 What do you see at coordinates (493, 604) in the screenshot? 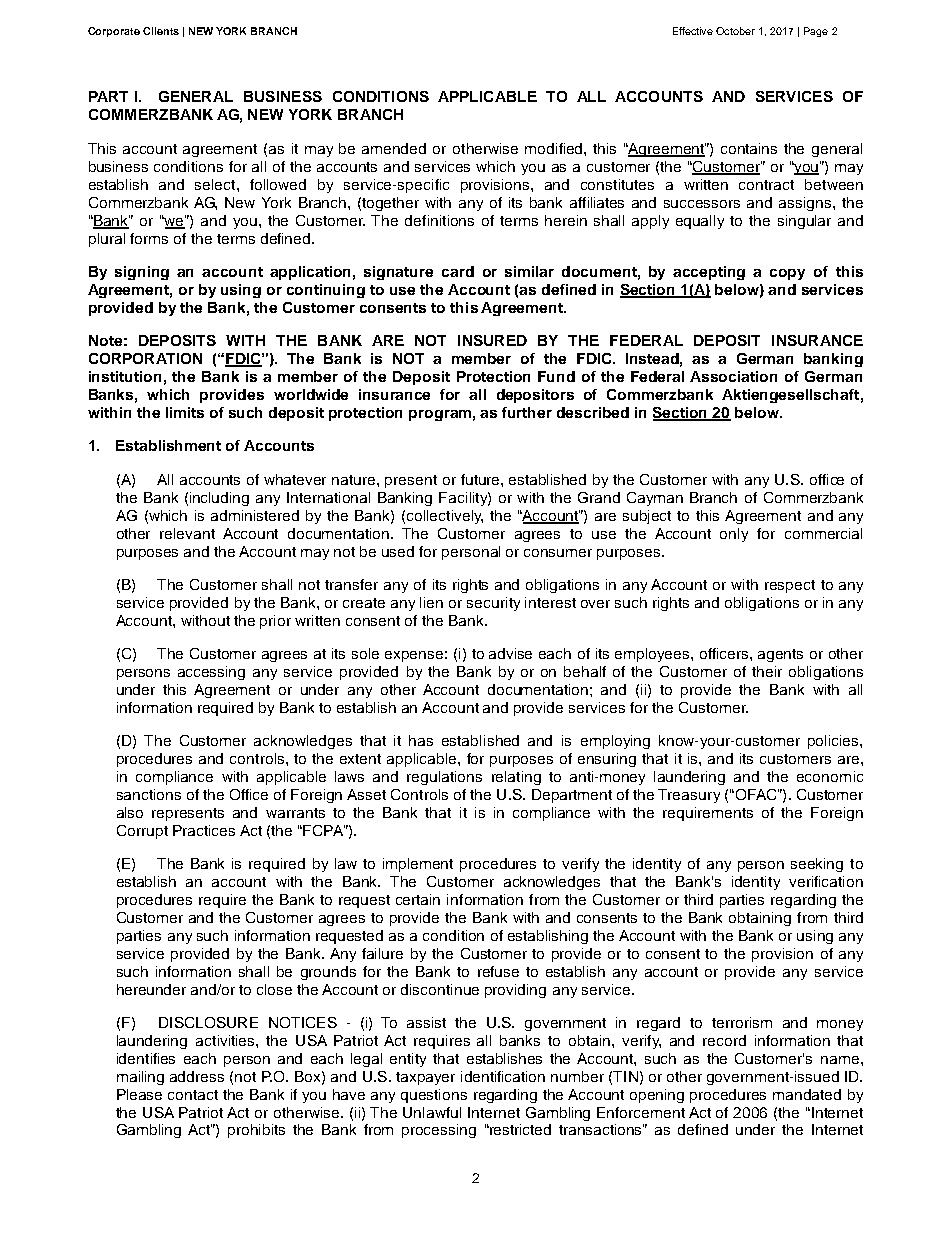
I see `security` at bounding box center [493, 604].
